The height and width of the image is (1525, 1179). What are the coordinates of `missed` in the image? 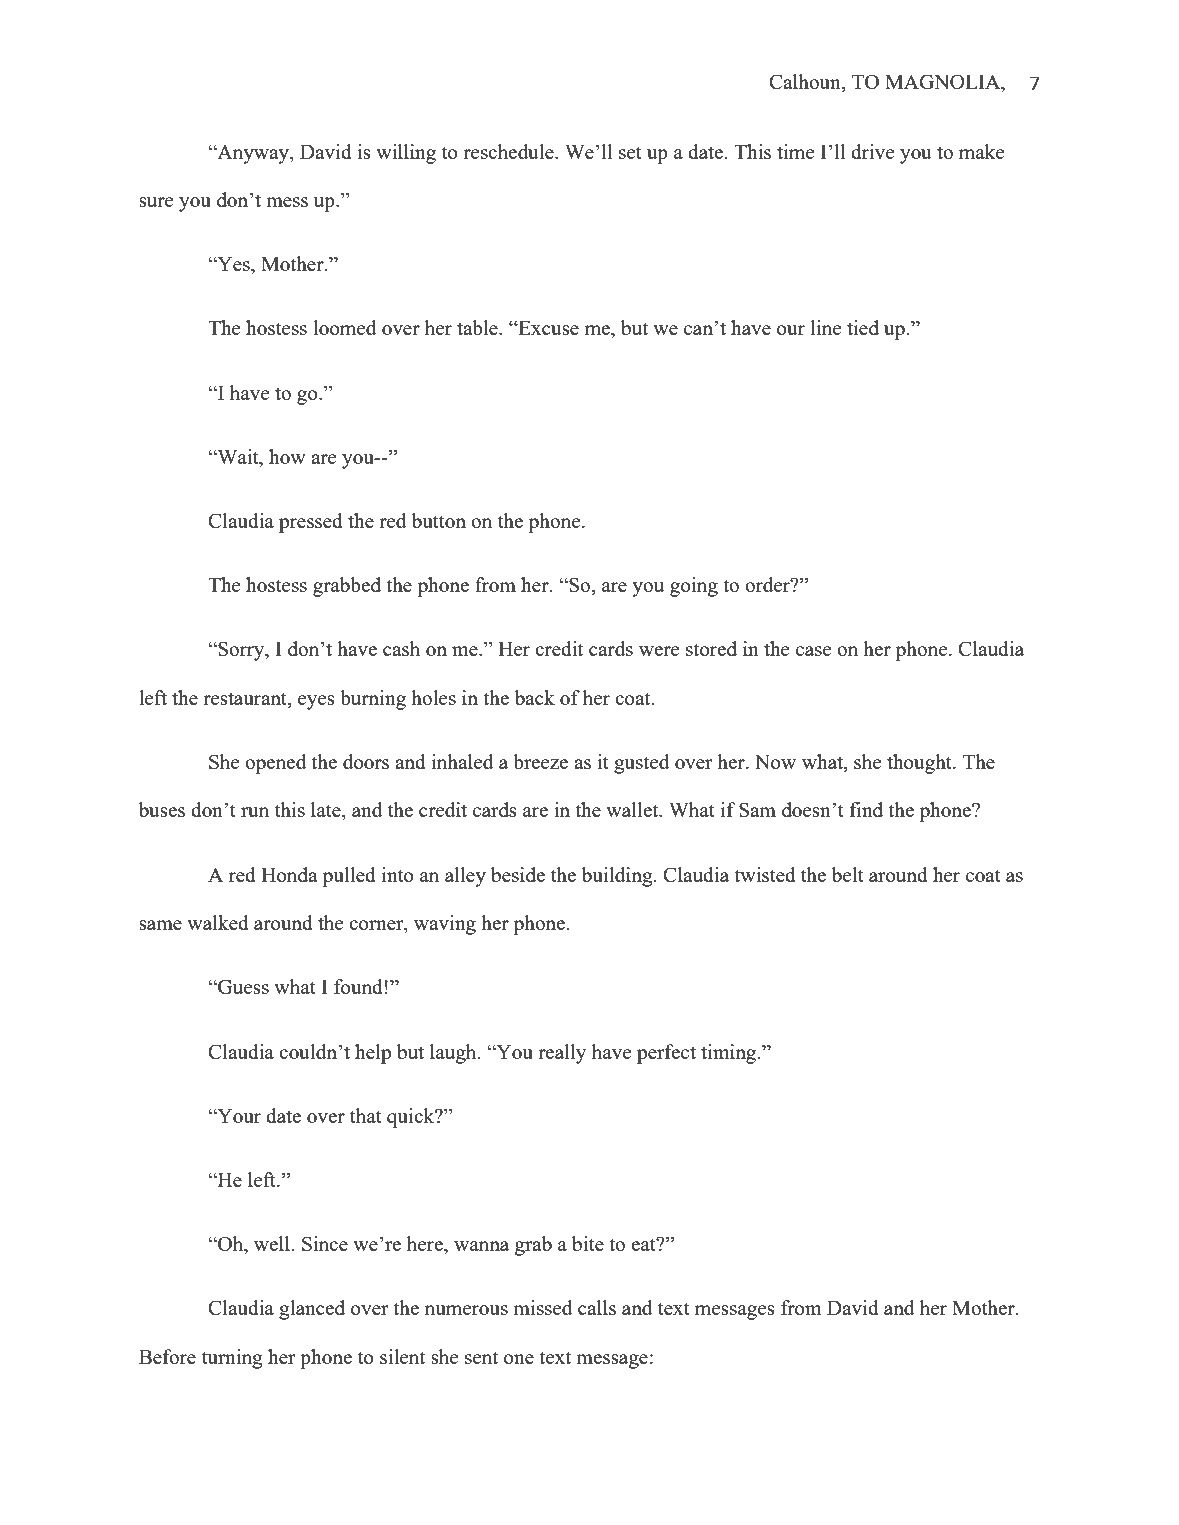 It's located at (542, 1307).
